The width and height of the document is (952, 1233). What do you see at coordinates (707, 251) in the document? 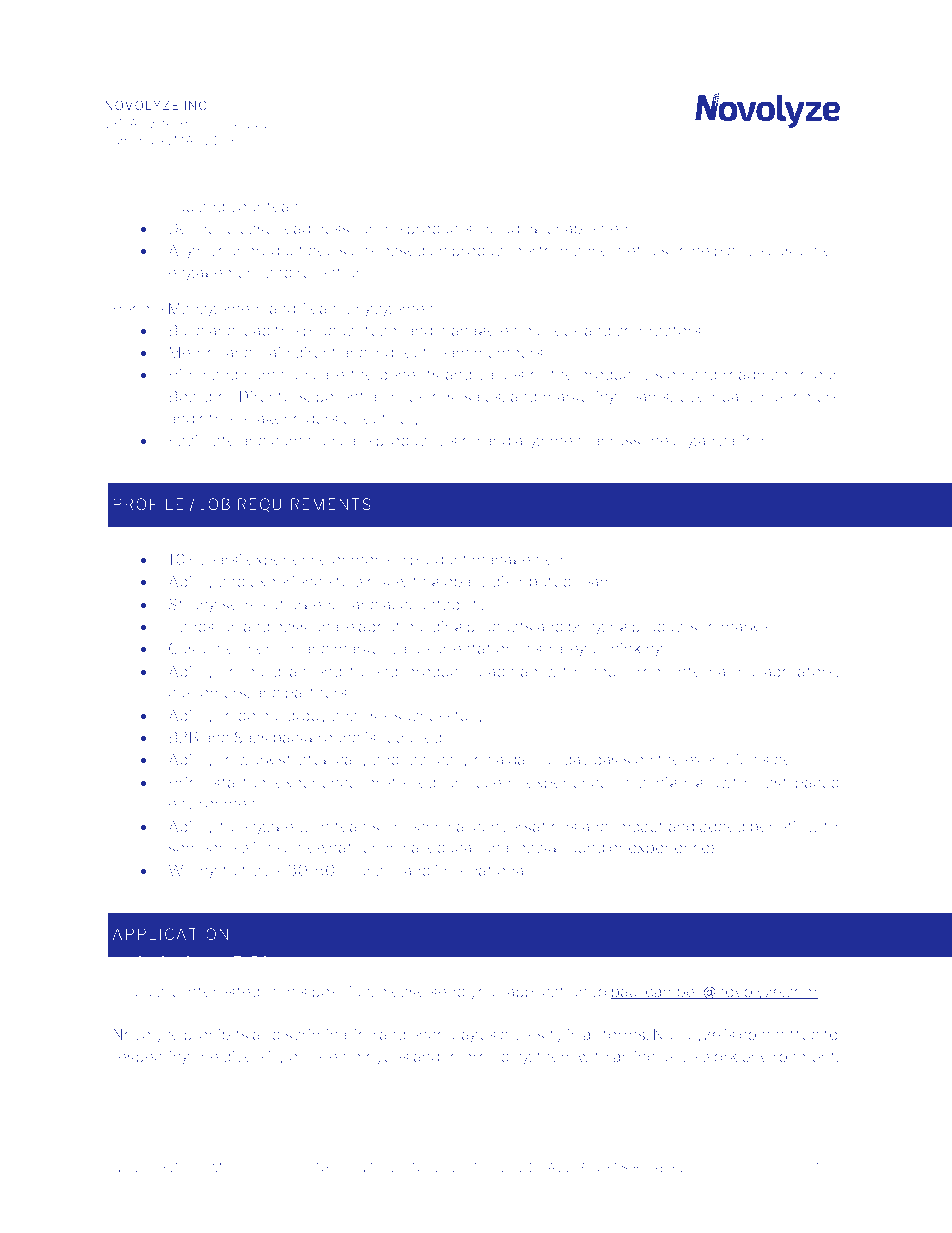
I see `help` at bounding box center [707, 251].
